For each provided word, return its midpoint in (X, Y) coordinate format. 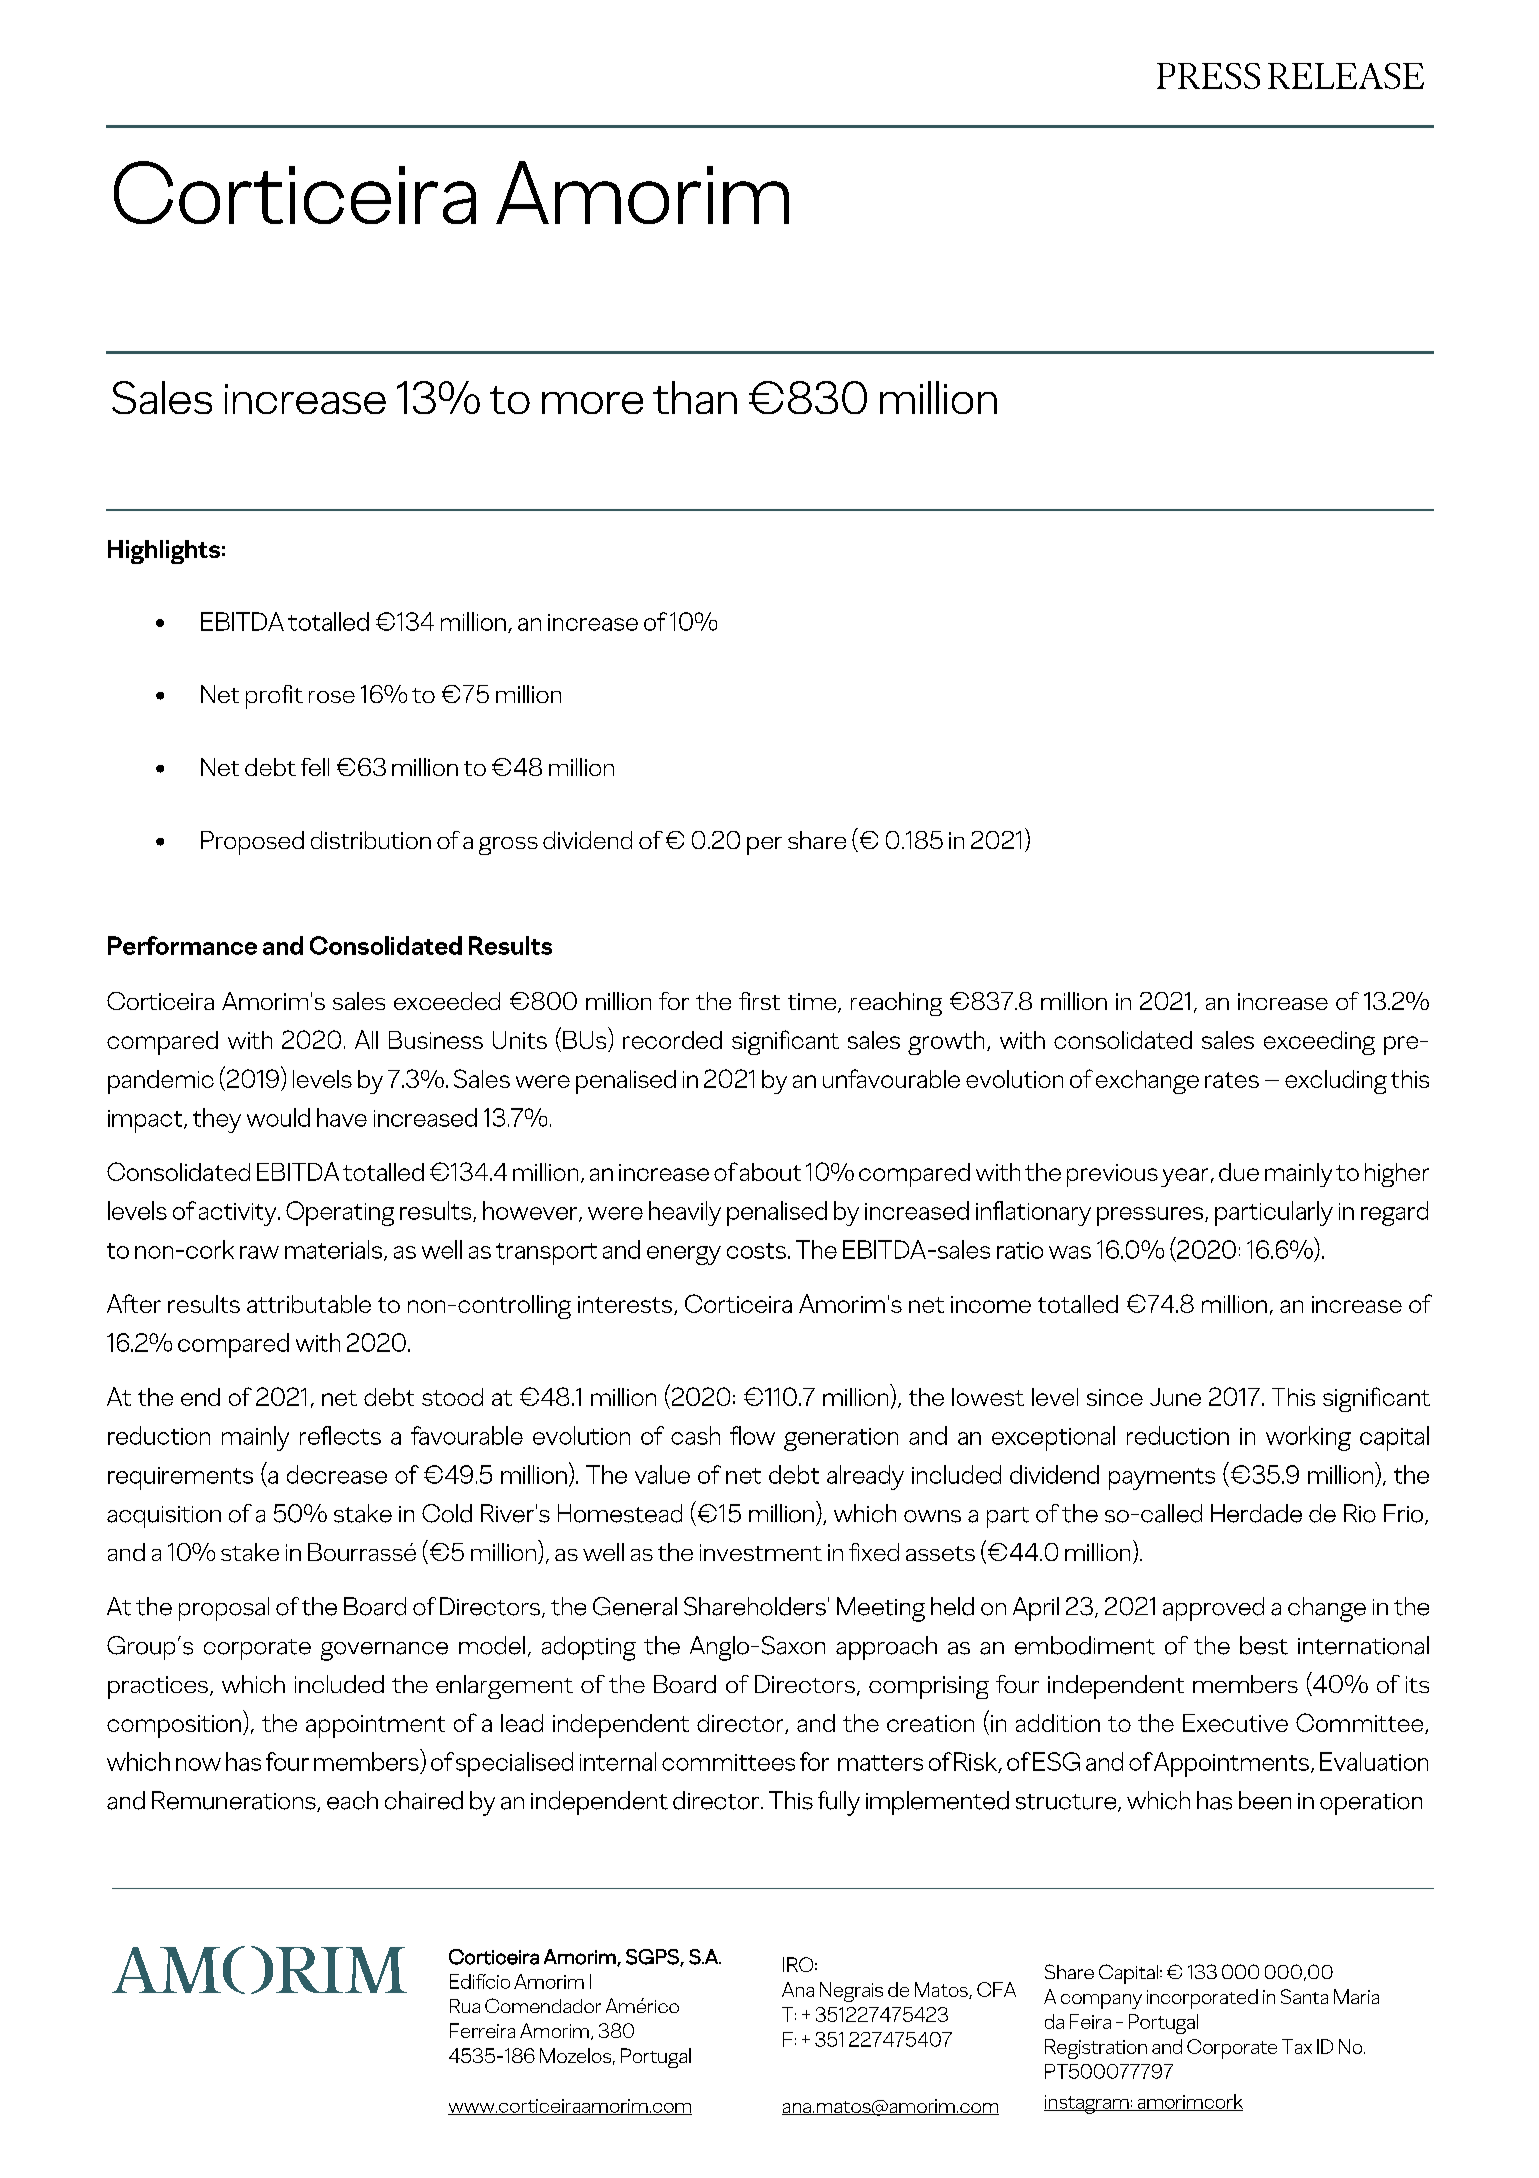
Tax (1297, 2046)
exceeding (1319, 1043)
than (695, 397)
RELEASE (1346, 76)
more (592, 403)
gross (508, 846)
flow (752, 1435)
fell (315, 767)
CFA (996, 1989)
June (1175, 1397)
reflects (340, 1435)
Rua (465, 2006)
